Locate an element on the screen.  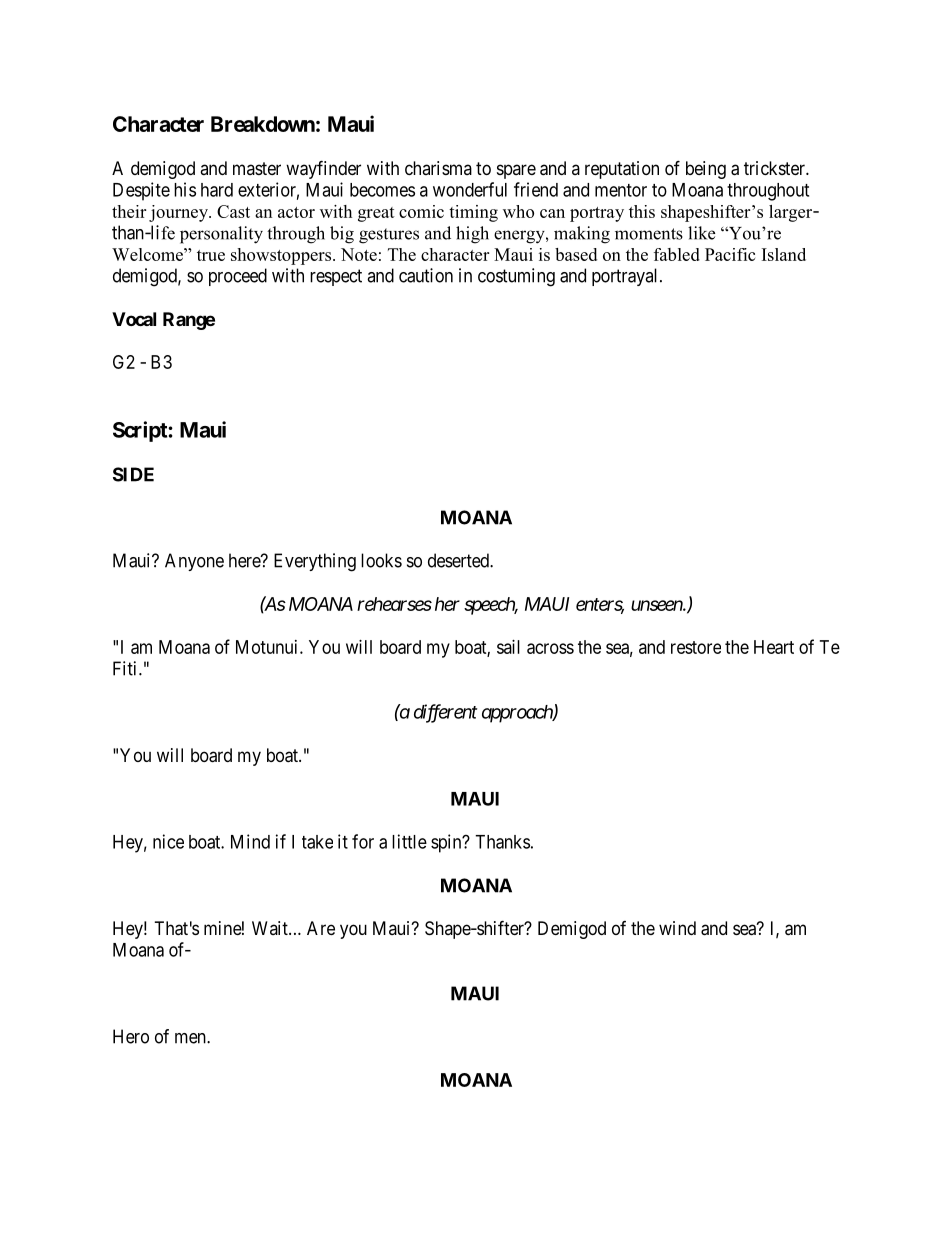
restore is located at coordinates (696, 647).
